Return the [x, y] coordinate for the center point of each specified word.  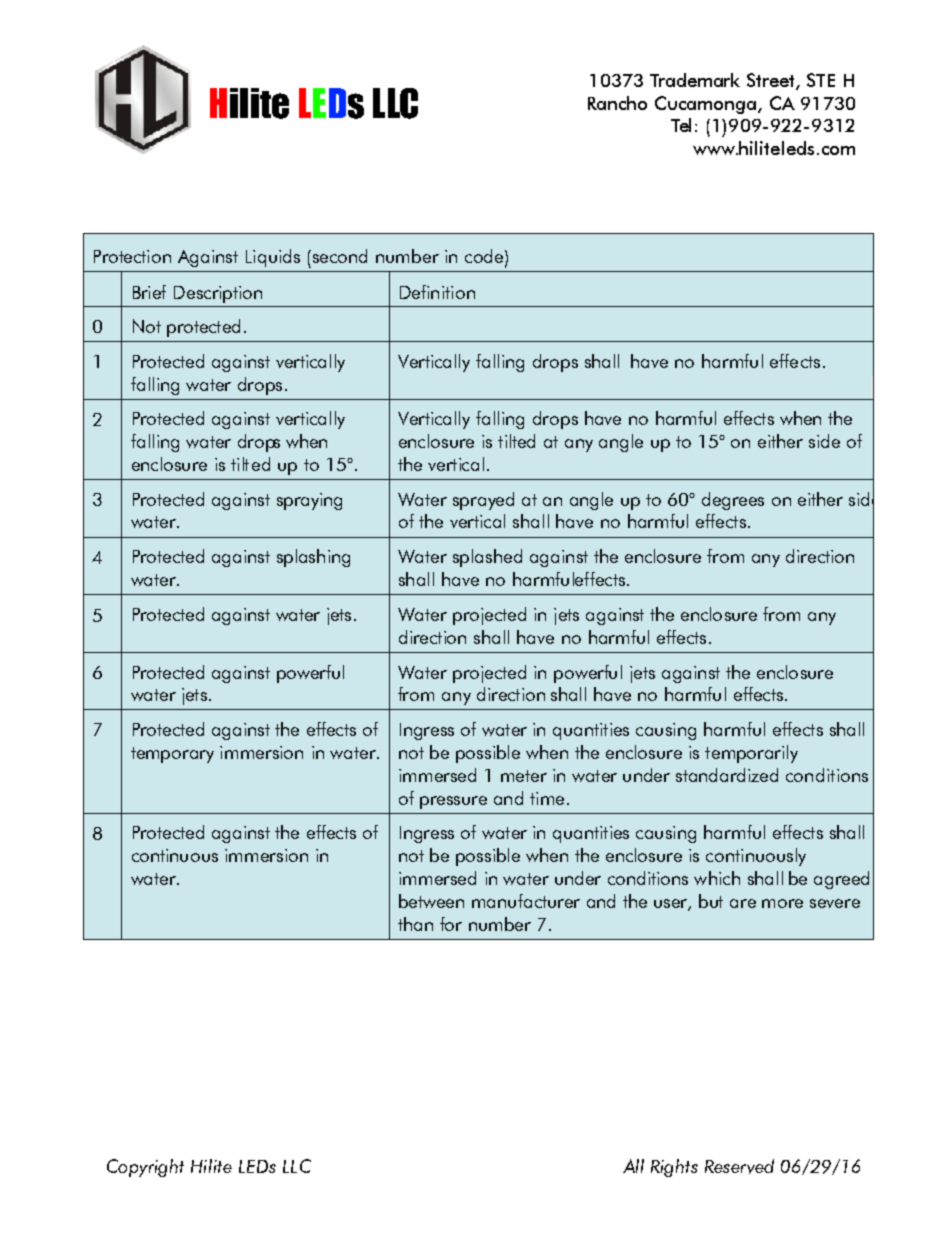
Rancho [617, 103]
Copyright [145, 1168]
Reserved [739, 1166]
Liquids [273, 258]
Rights [674, 1168]
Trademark [695, 80]
